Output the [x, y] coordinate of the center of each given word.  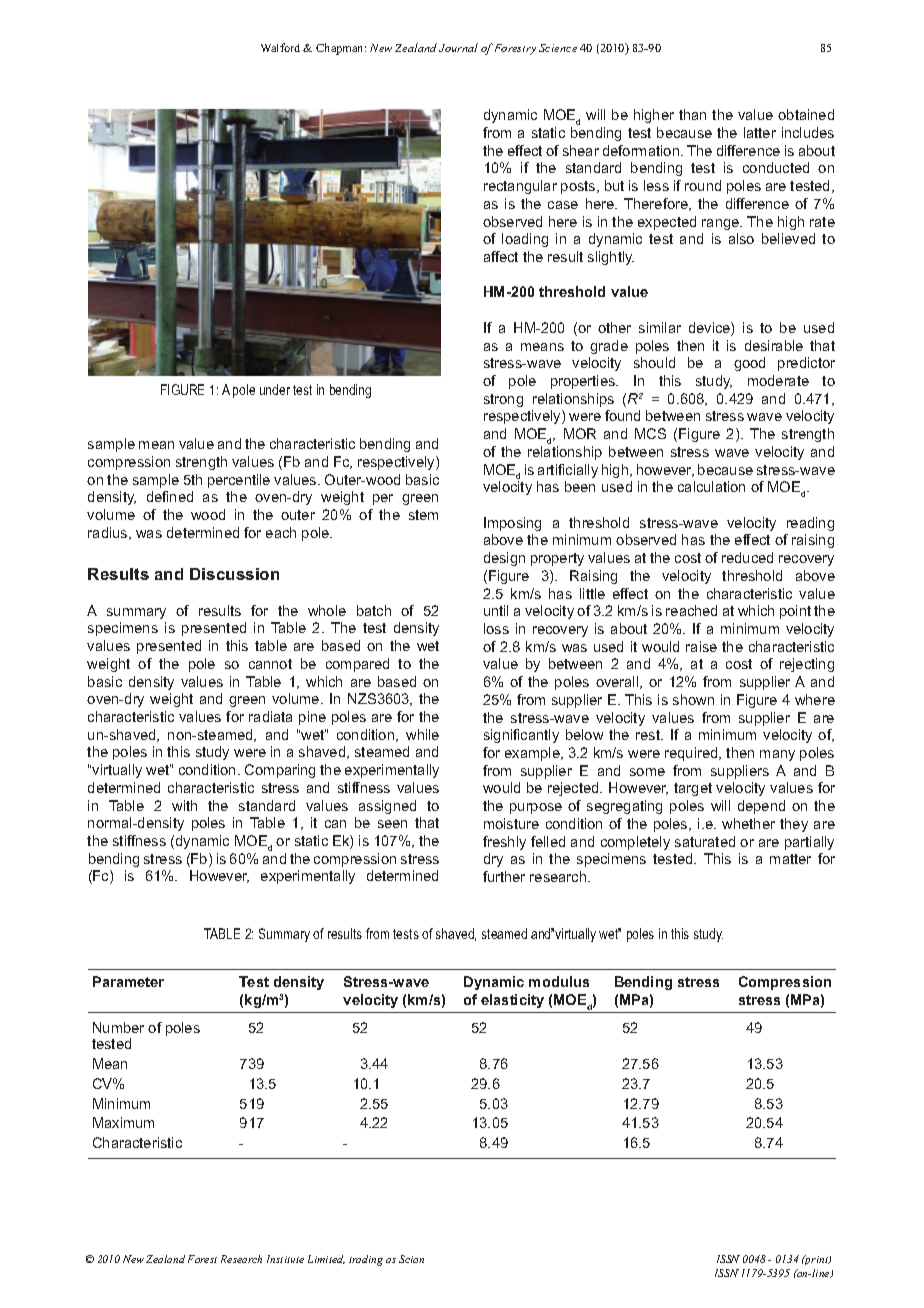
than [692, 114]
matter [790, 859]
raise [701, 646]
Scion [411, 1259]
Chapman [341, 49]
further [504, 876]
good [749, 364]
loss [496, 628]
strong [503, 400]
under [275, 389]
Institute [285, 1259]
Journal [458, 47]
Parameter [128, 981]
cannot [270, 664]
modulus [559, 981]
